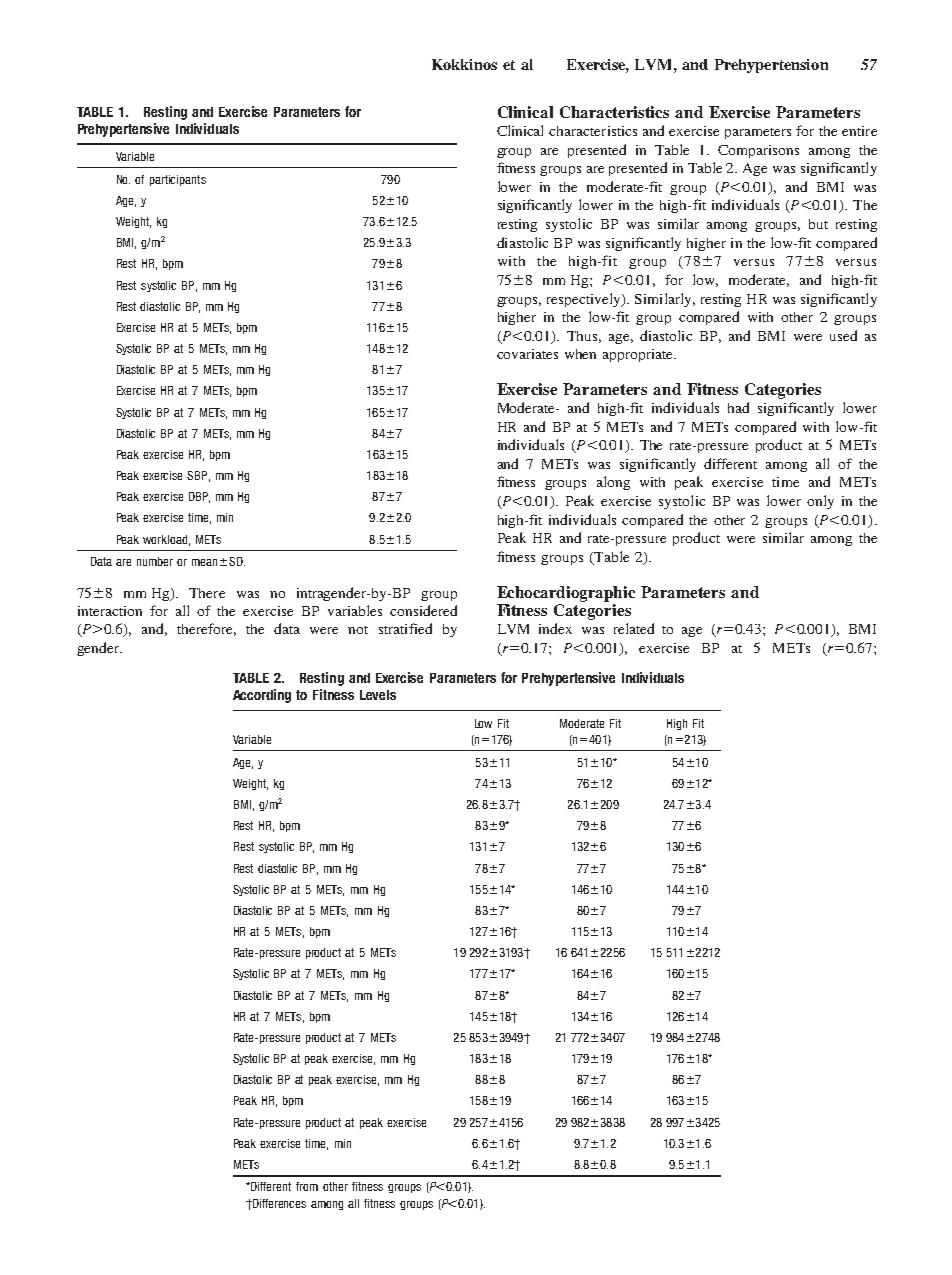 This screenshot has width=952, height=1275. I want to click on According, so click(262, 696).
